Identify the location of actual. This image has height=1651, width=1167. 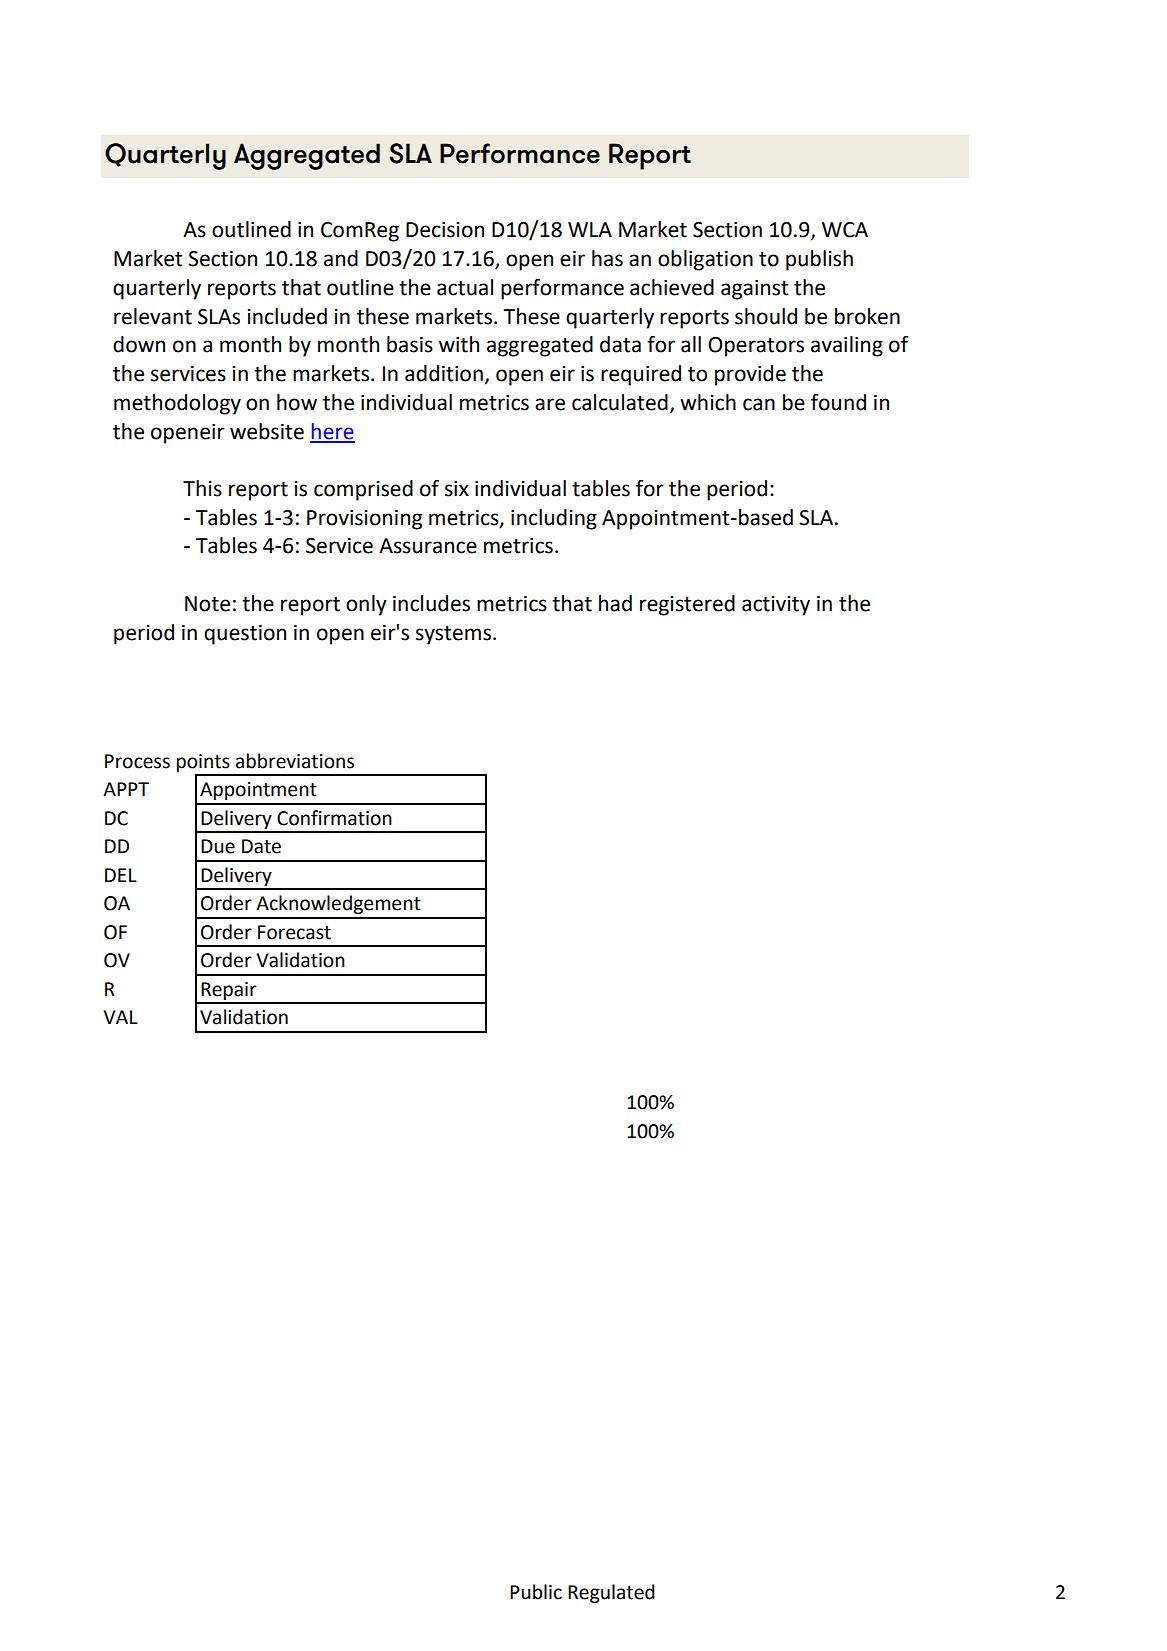
(465, 287).
